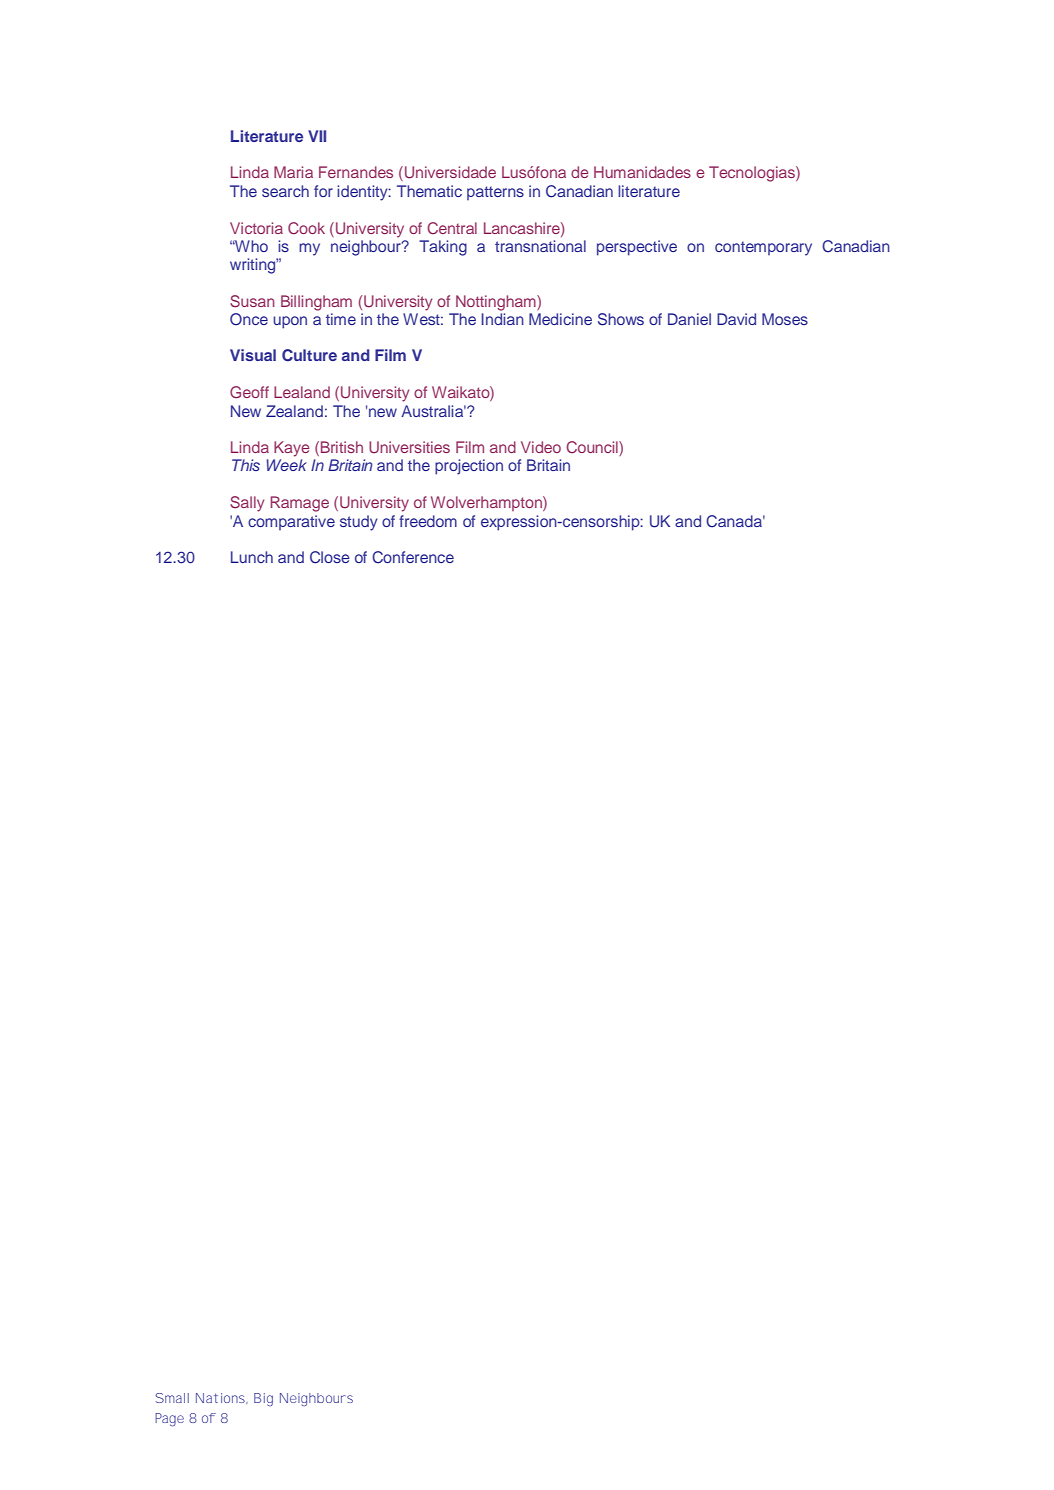  What do you see at coordinates (252, 557) in the screenshot?
I see `Lunch` at bounding box center [252, 557].
